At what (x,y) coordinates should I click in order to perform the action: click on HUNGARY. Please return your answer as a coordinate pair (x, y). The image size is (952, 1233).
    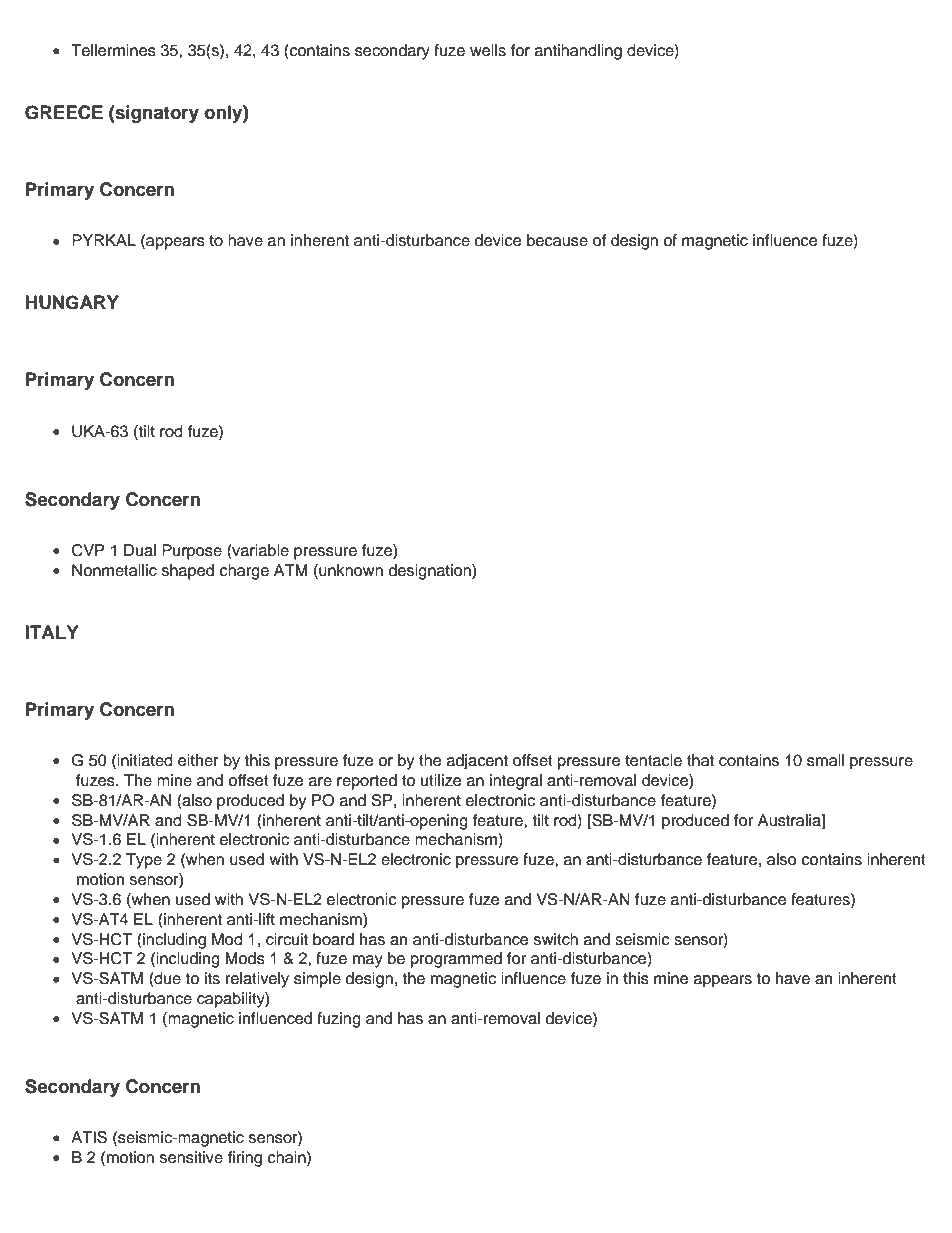
    Looking at the image, I should click on (72, 302).
